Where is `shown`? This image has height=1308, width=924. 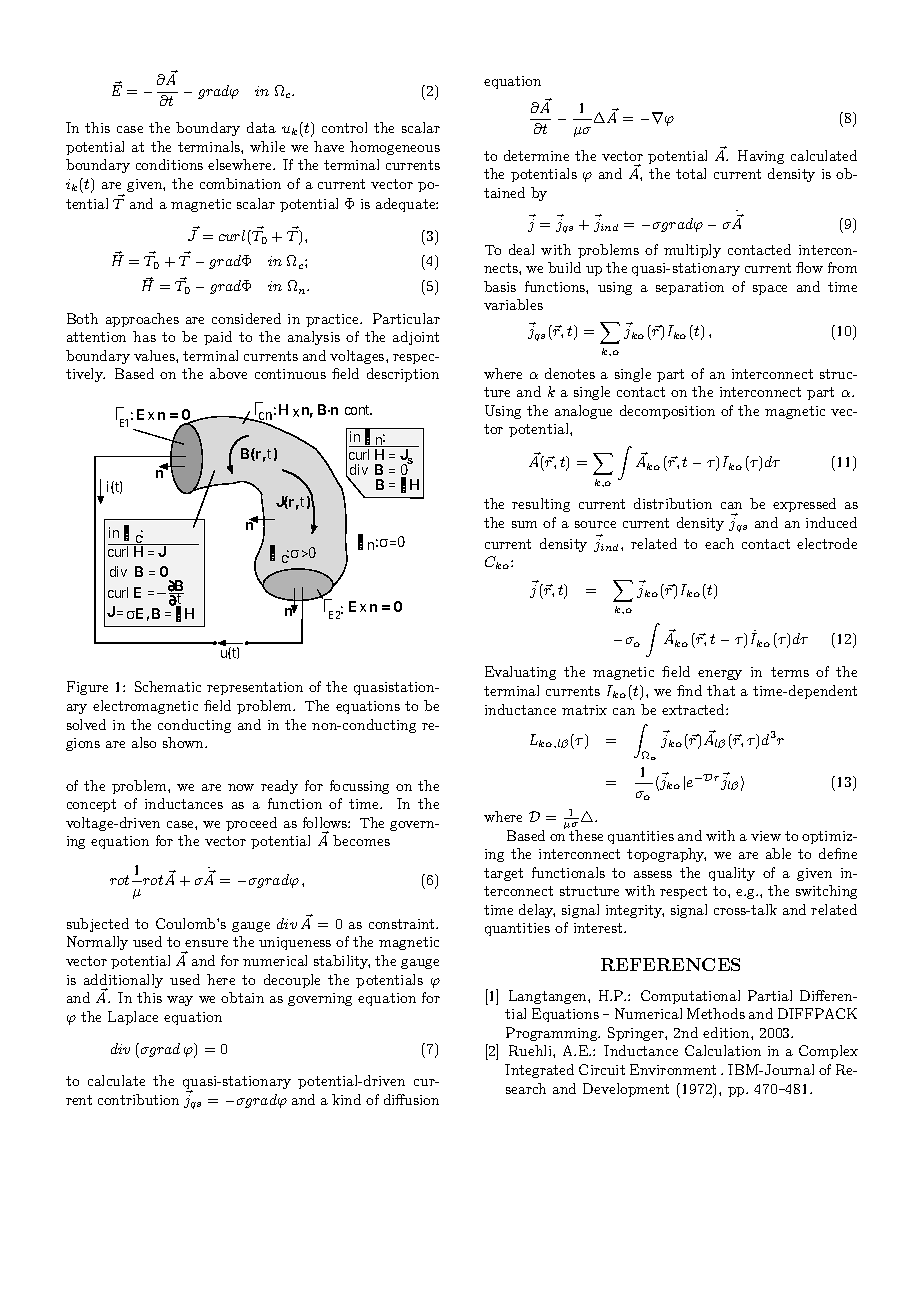 shown is located at coordinates (184, 742).
